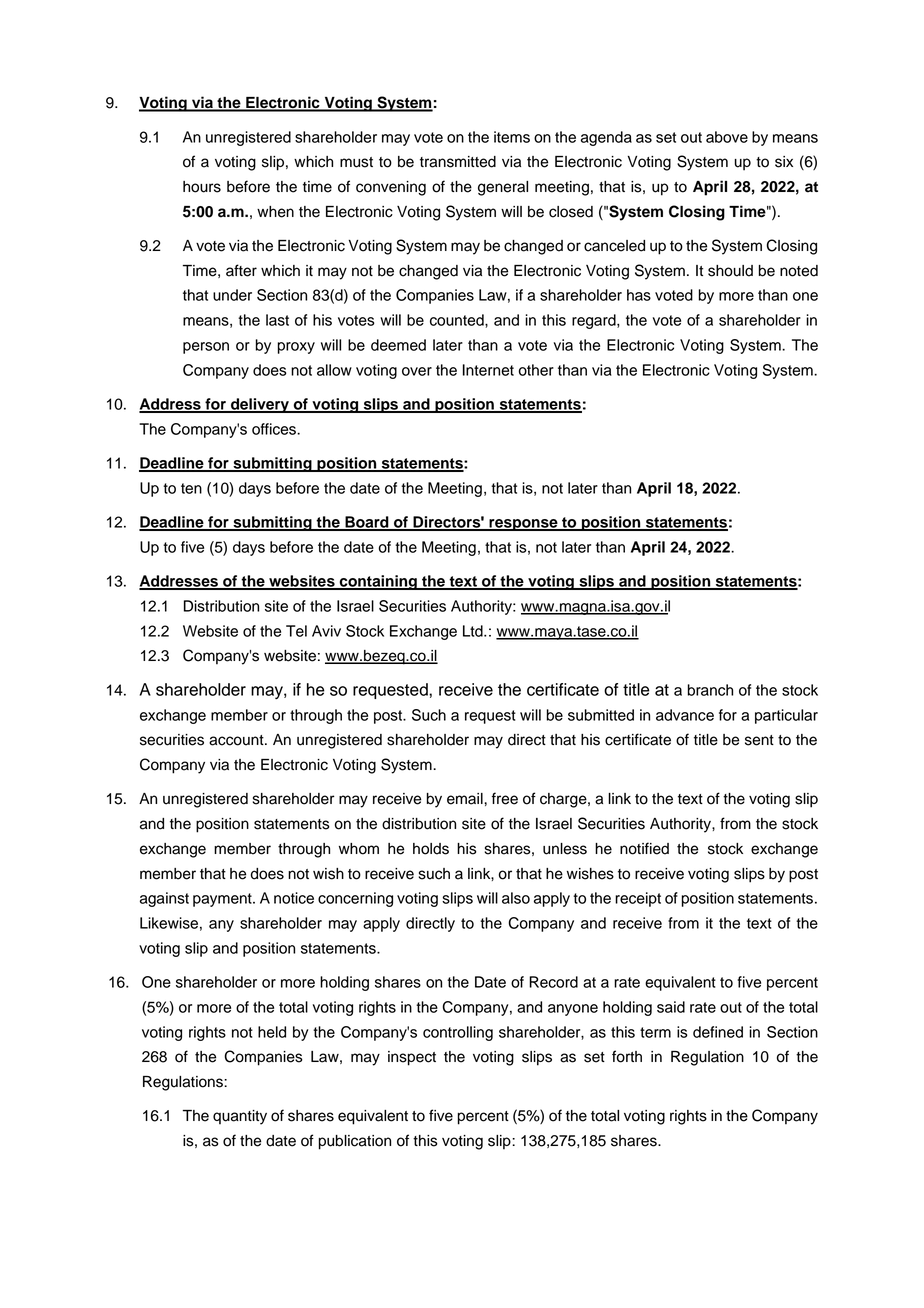 The height and width of the screenshot is (1308, 924). What do you see at coordinates (240, 1117) in the screenshot?
I see `quantity` at bounding box center [240, 1117].
